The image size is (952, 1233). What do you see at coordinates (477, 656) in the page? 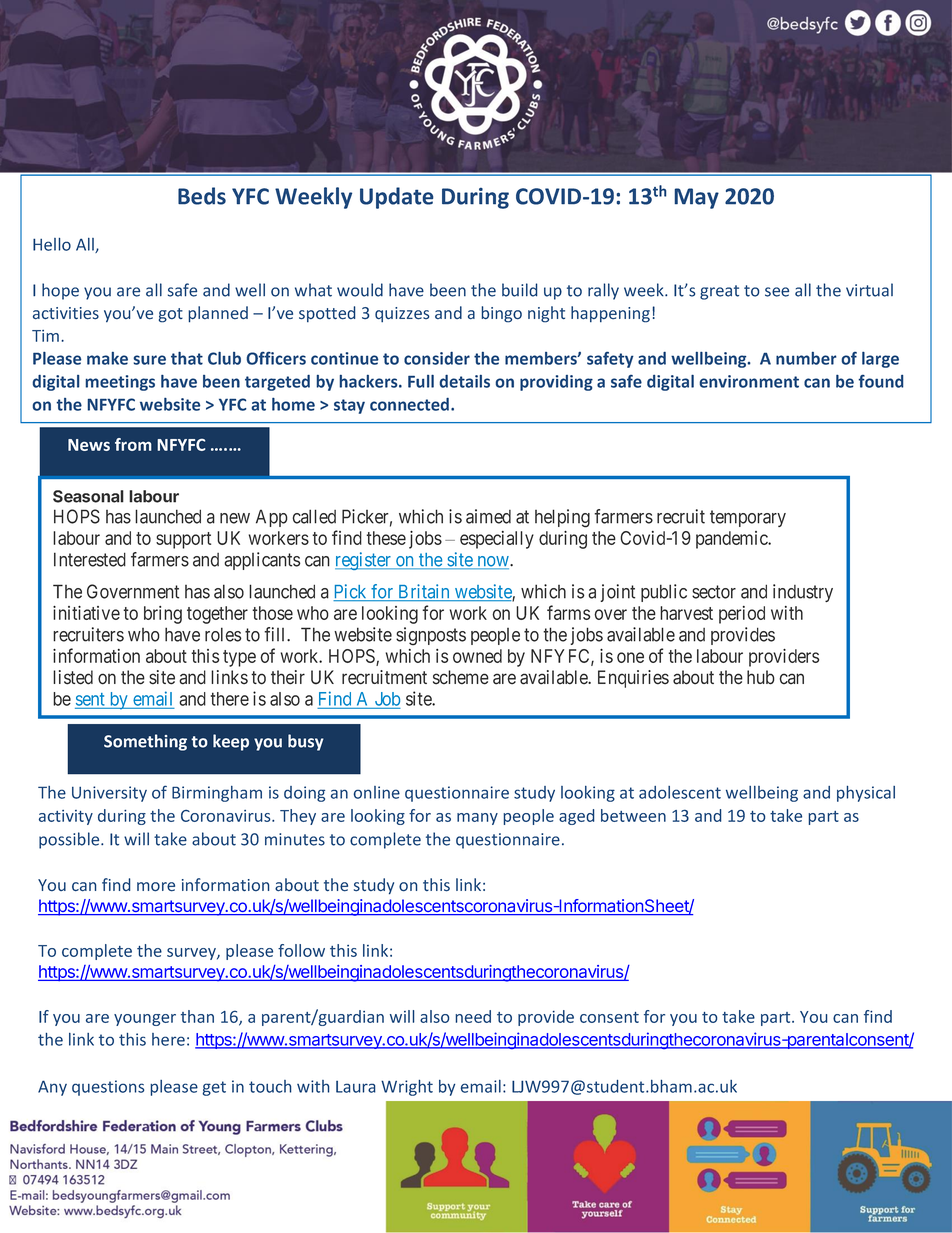
I see `owned` at bounding box center [477, 656].
